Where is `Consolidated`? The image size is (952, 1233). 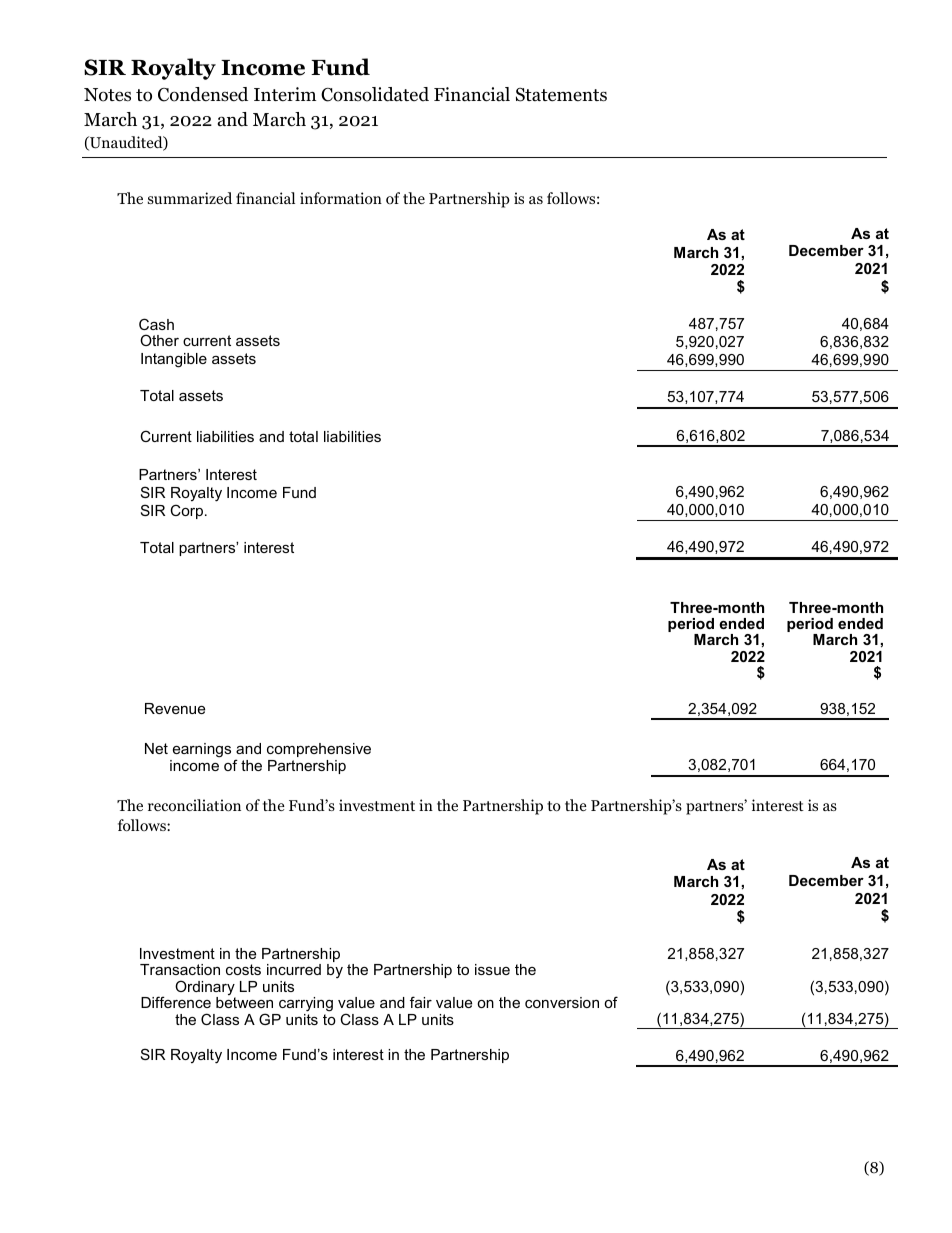
Consolidated is located at coordinates (375, 94).
